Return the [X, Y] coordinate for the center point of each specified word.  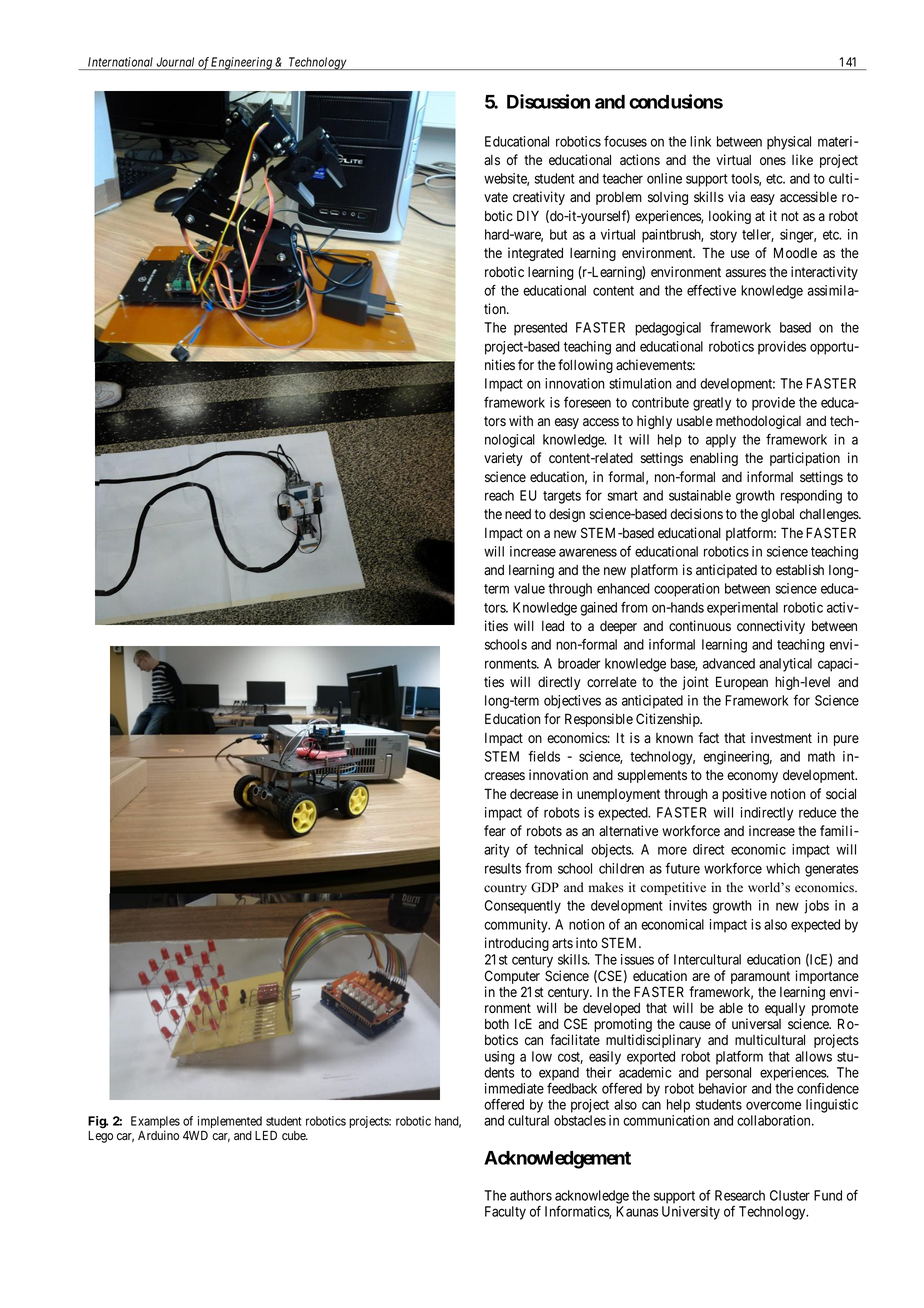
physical [789, 143]
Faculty [505, 1213]
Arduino [158, 1135]
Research [740, 1195]
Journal [175, 62]
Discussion [548, 101]
